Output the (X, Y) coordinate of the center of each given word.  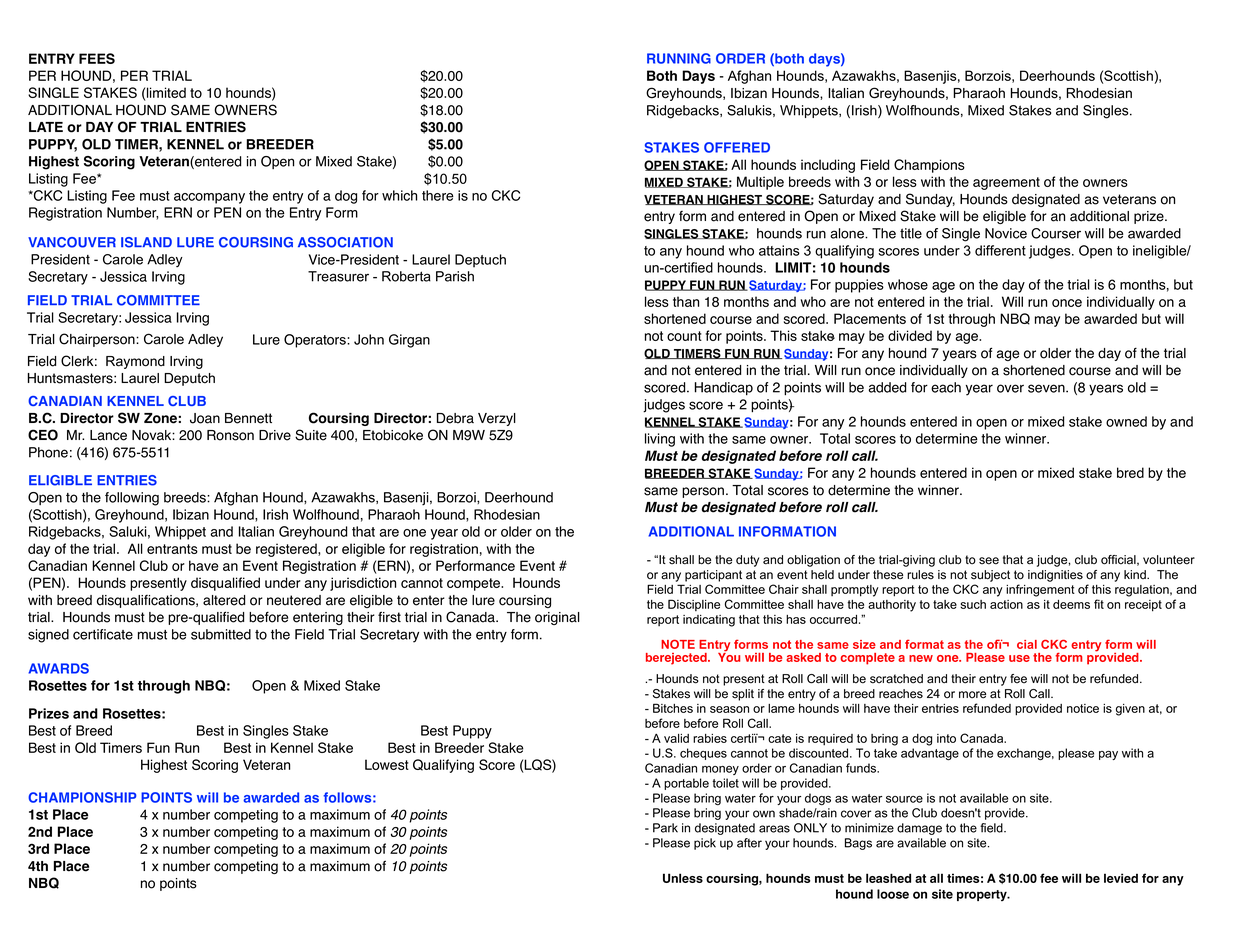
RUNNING (679, 58)
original (557, 618)
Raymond (135, 362)
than (686, 301)
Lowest (387, 764)
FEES (97, 58)
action (1006, 604)
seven (1047, 388)
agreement (1006, 183)
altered (224, 600)
